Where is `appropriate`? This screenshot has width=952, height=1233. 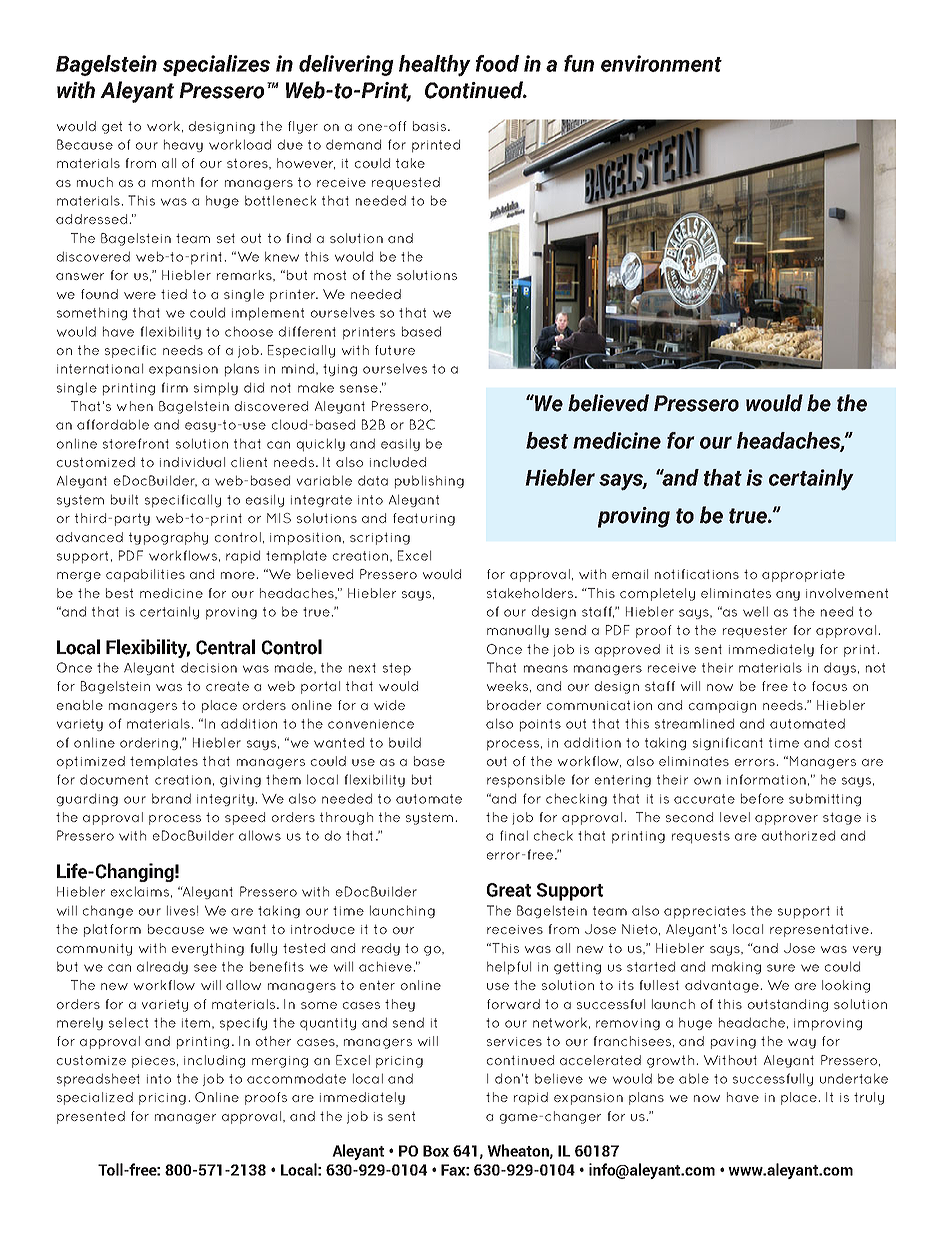
appropriate is located at coordinates (803, 575).
